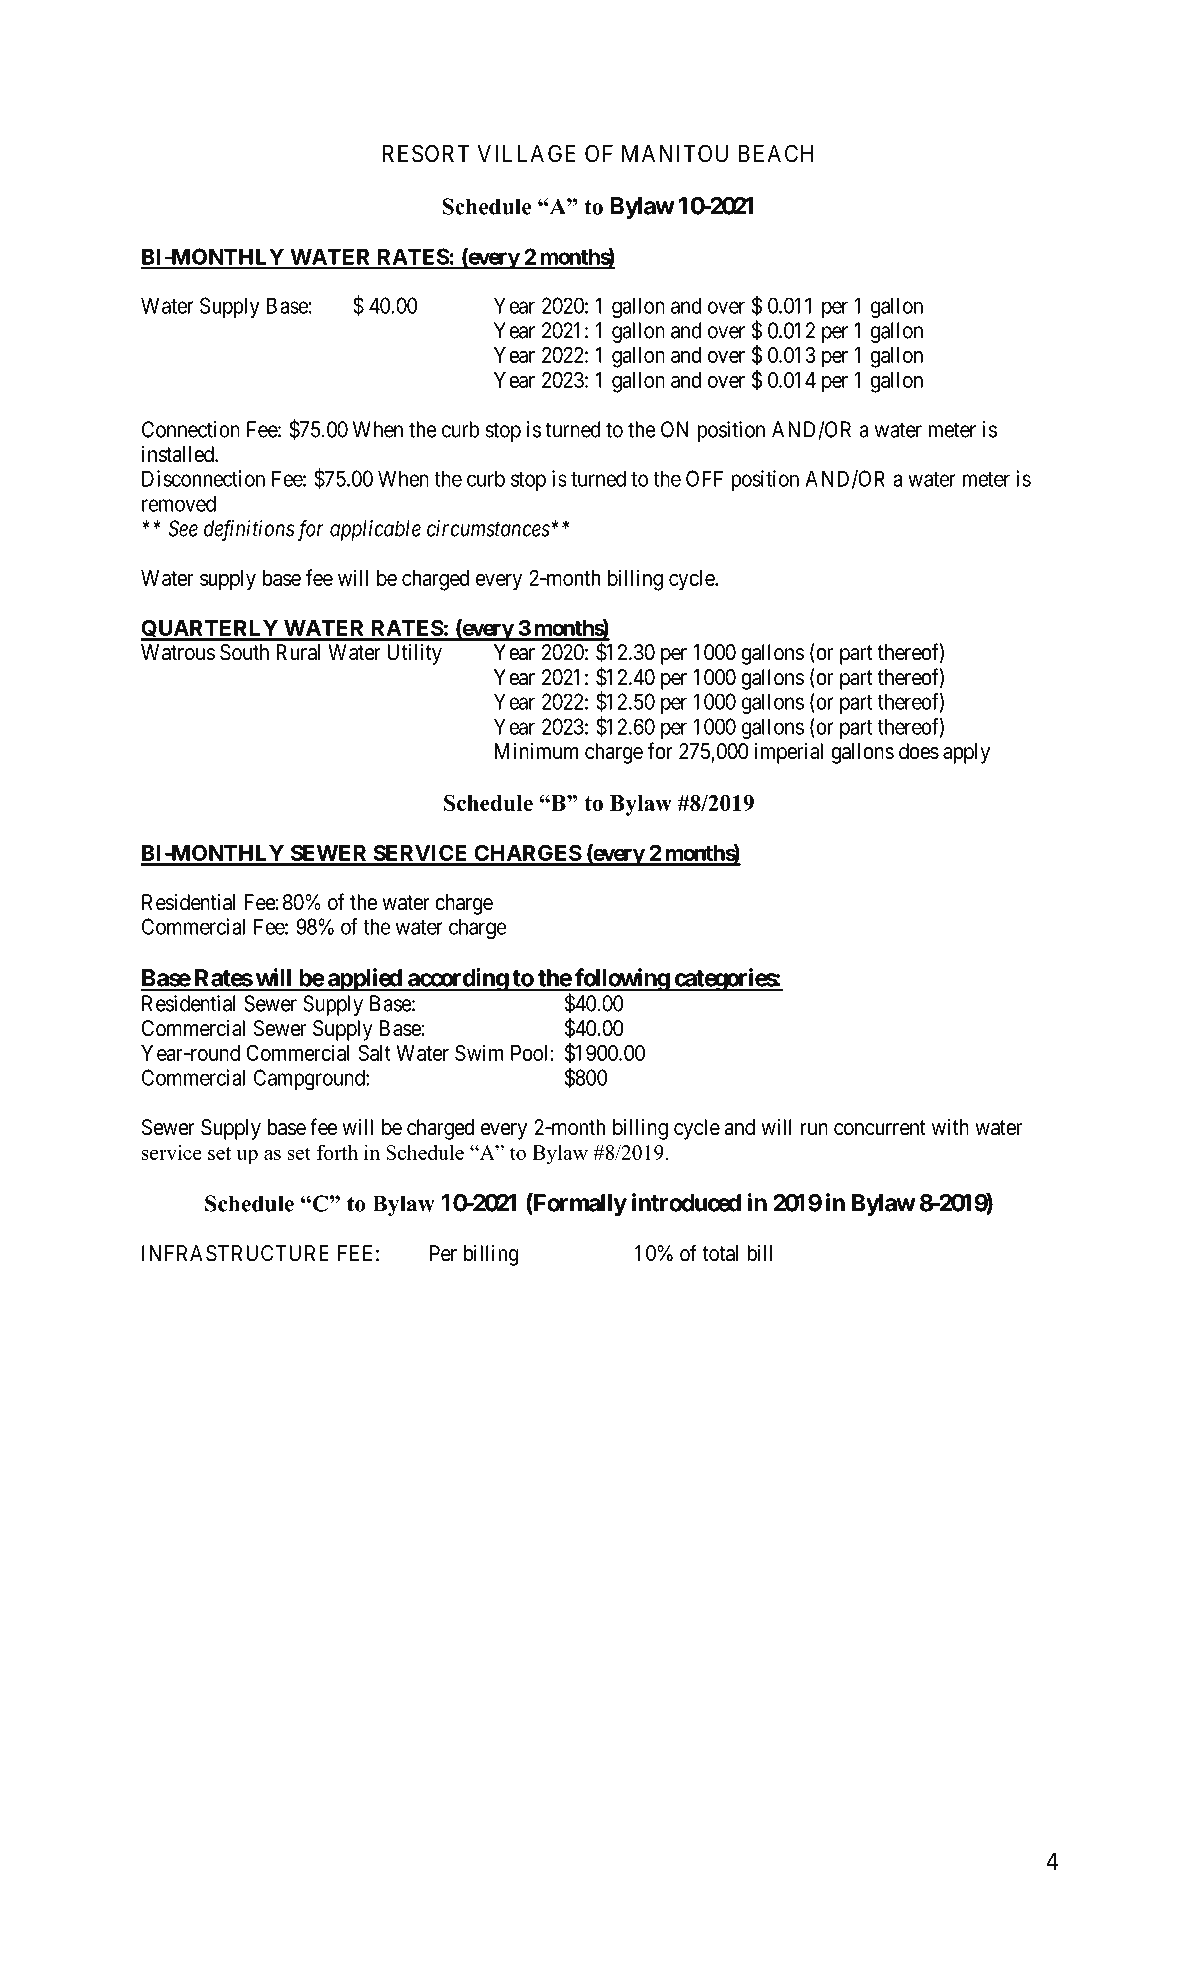 The height and width of the image is (1973, 1198). Describe the element at coordinates (704, 478) in the image. I see `OFF` at that location.
